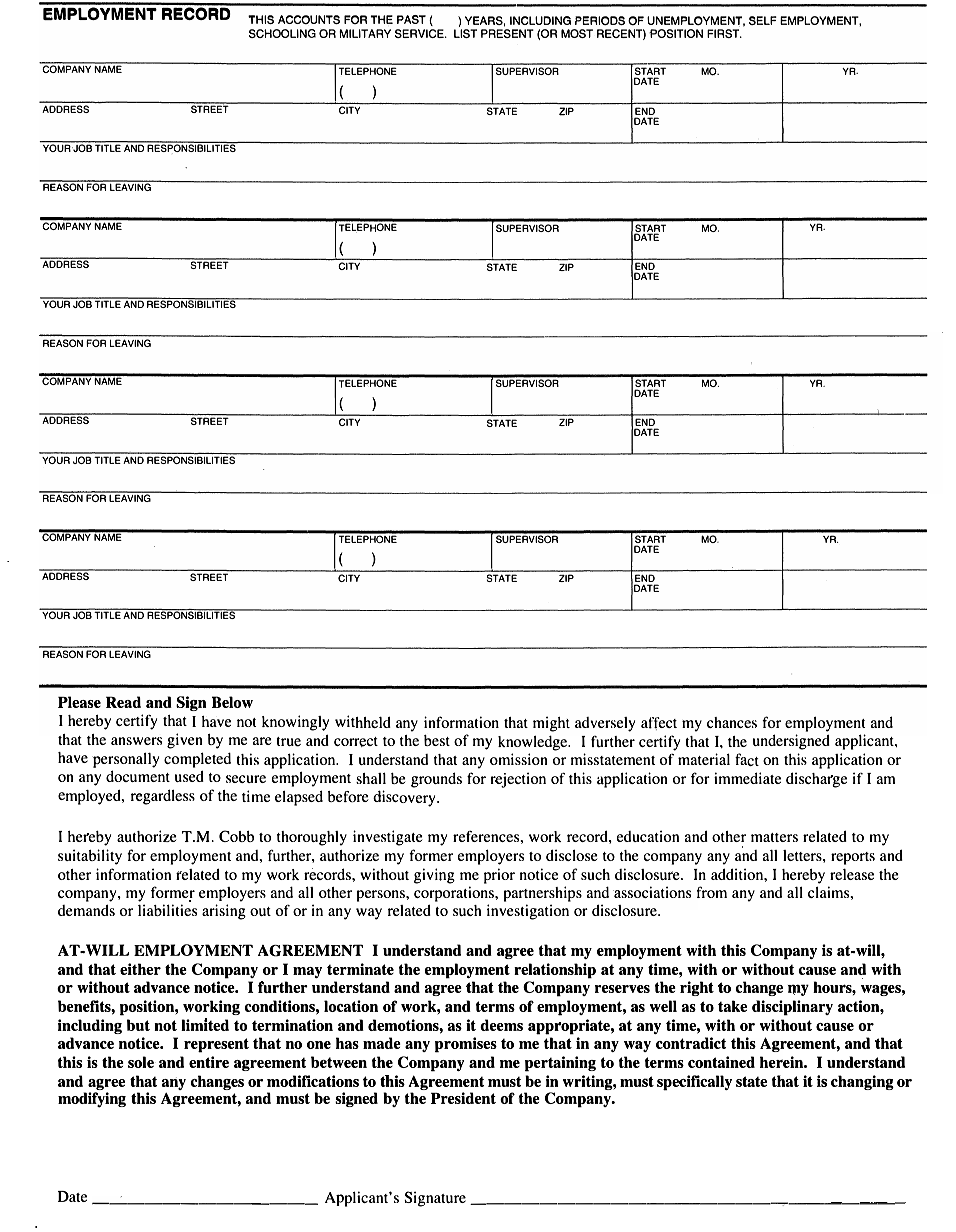  Describe the element at coordinates (732, 722) in the screenshot. I see `chances` at that location.
